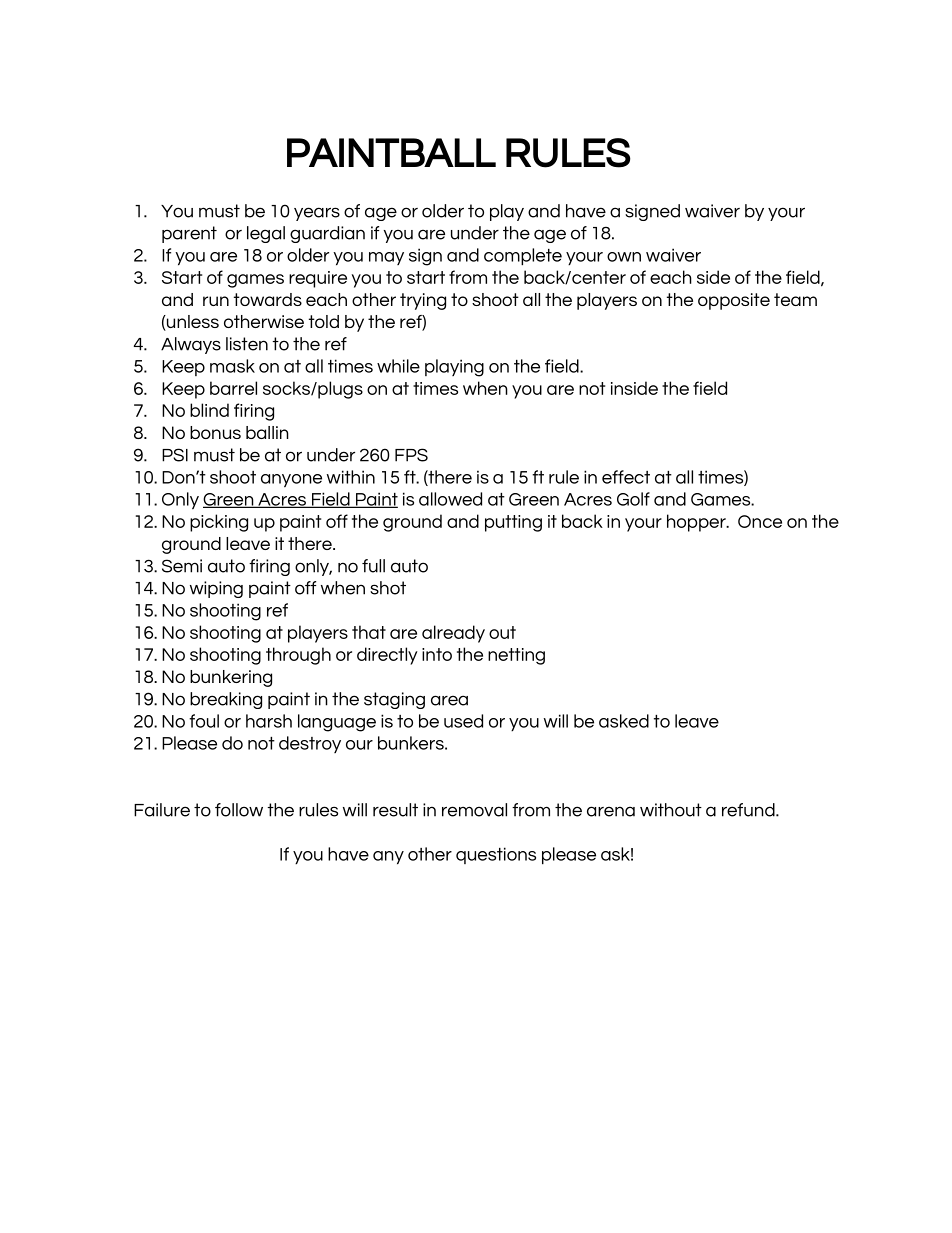 This page has height=1233, width=952. Describe the element at coordinates (266, 234) in the page. I see `legal` at that location.
